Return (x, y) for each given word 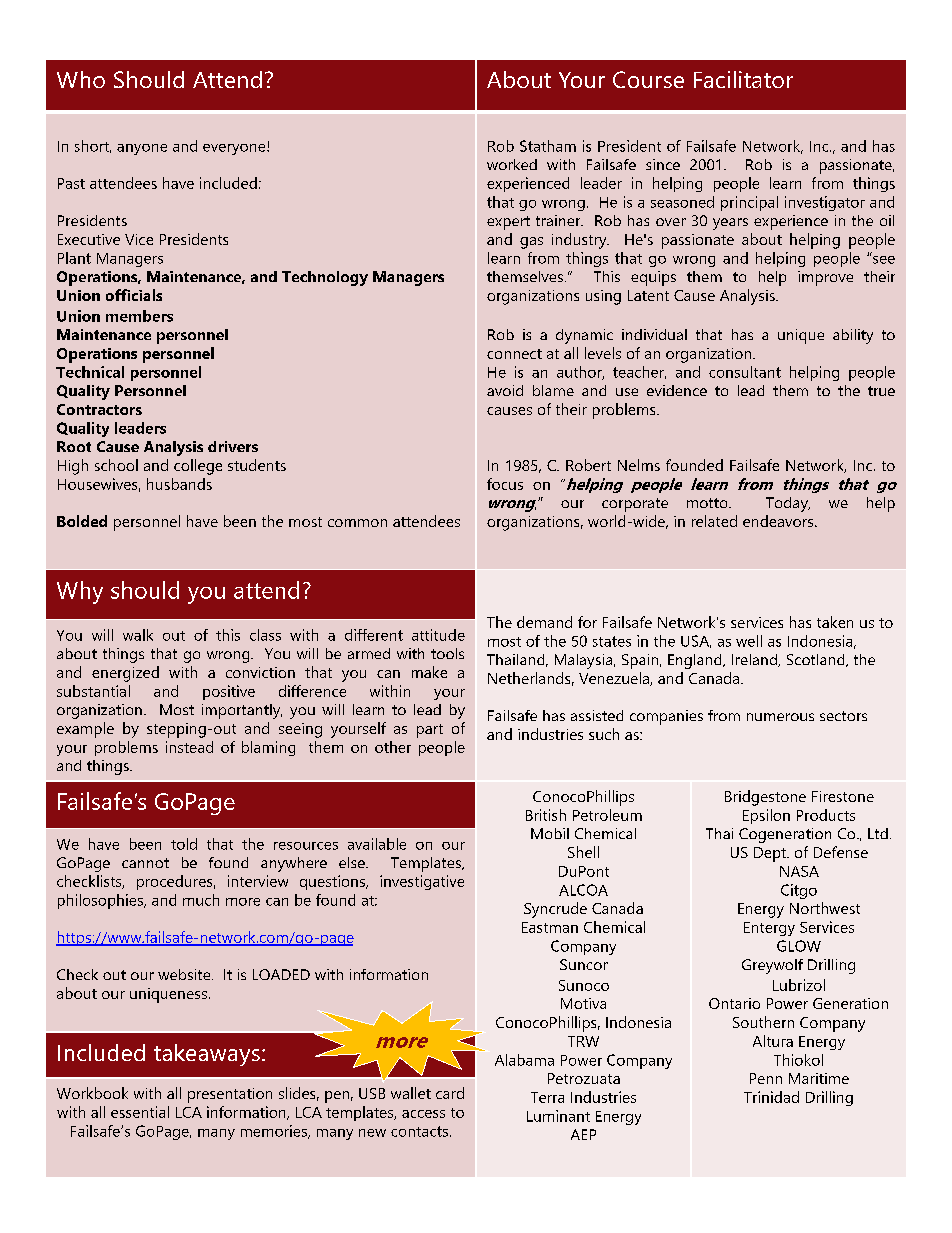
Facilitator (743, 79)
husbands (179, 484)
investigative (422, 882)
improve (825, 278)
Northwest (825, 908)
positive (229, 692)
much (201, 900)
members (139, 316)
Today (788, 504)
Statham (548, 146)
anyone (142, 149)
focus (505, 484)
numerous (780, 717)
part (430, 731)
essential (140, 1112)
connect (514, 354)
